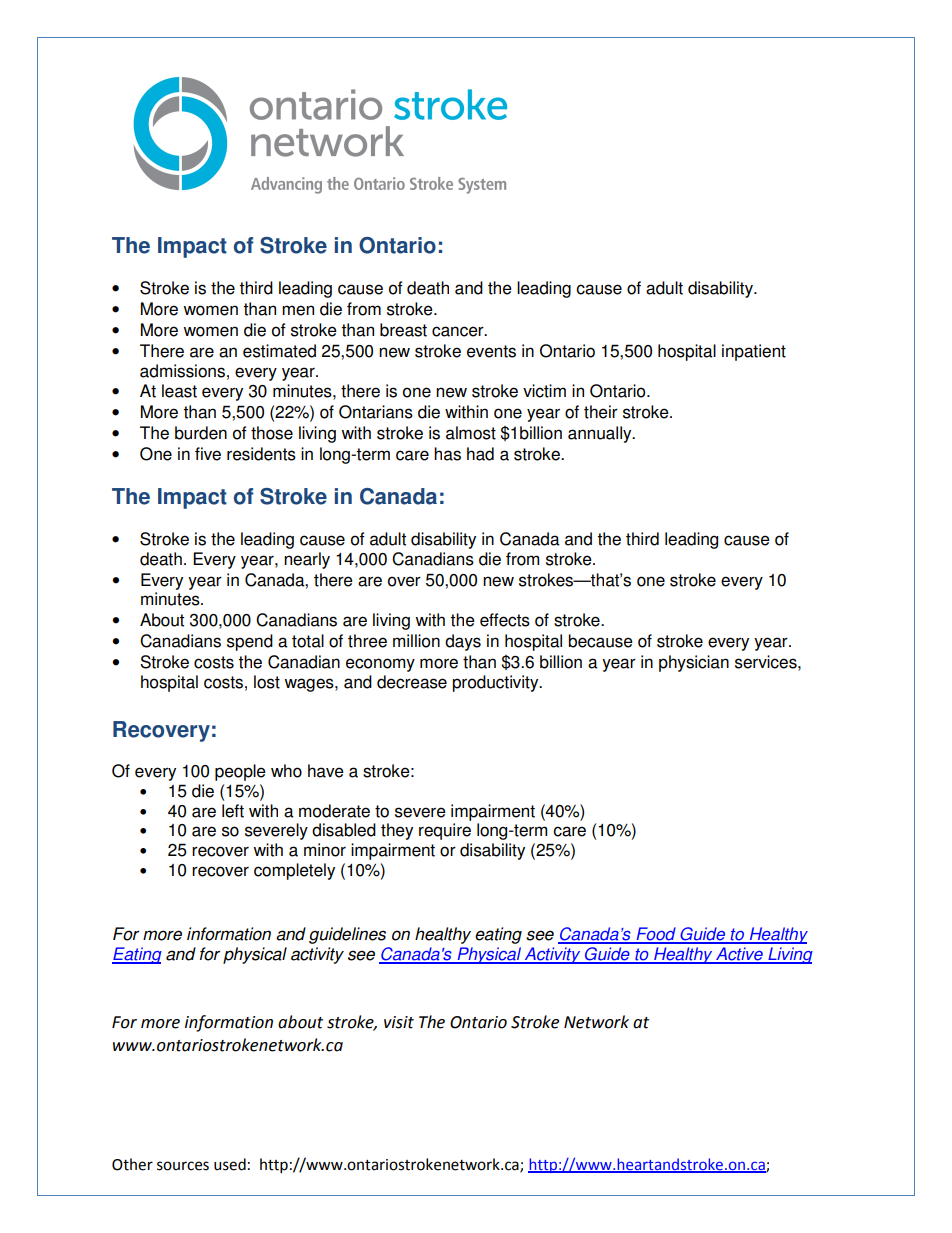 This screenshot has width=952, height=1233. I want to click on visit, so click(399, 1022).
